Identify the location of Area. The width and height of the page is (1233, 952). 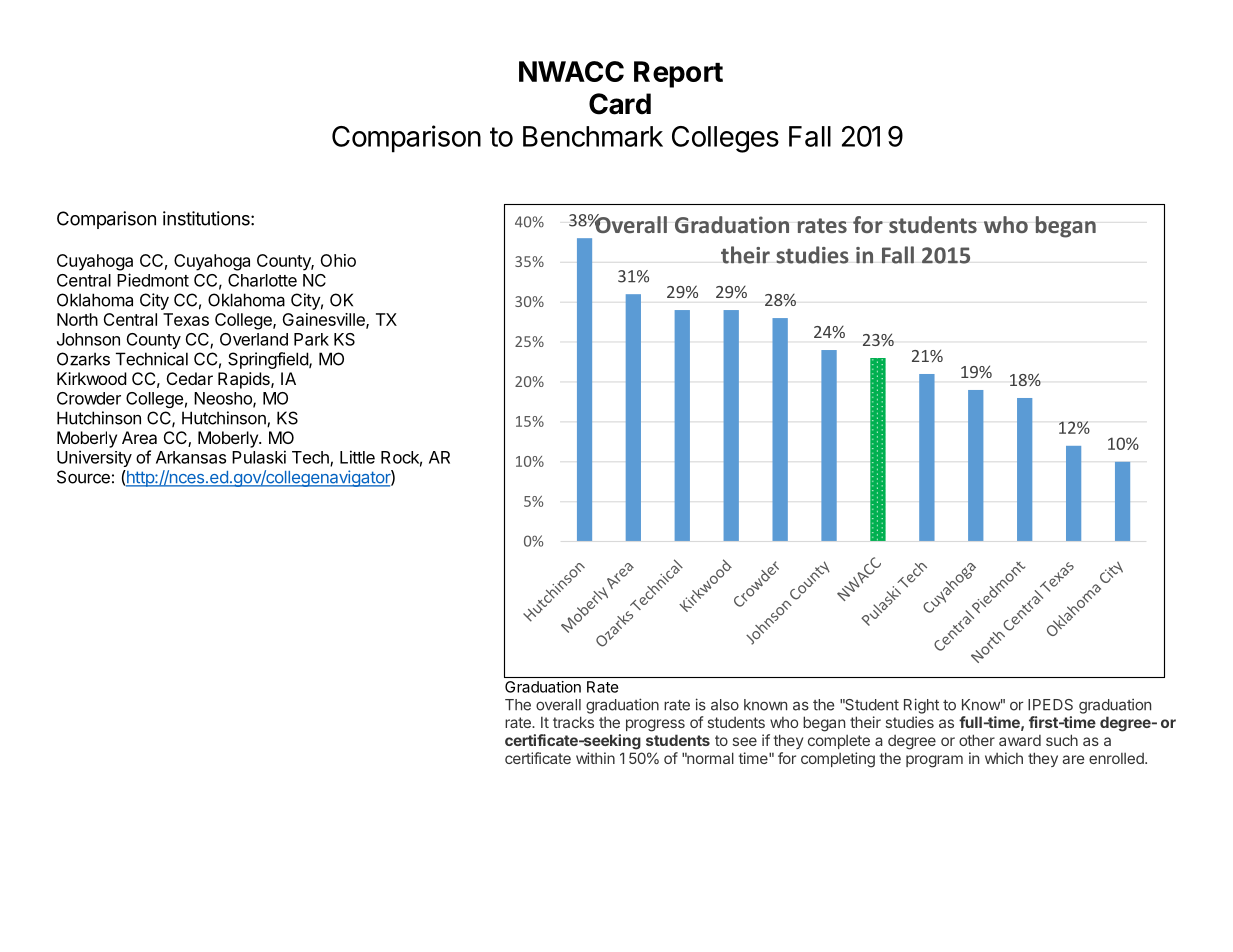
(139, 437).
